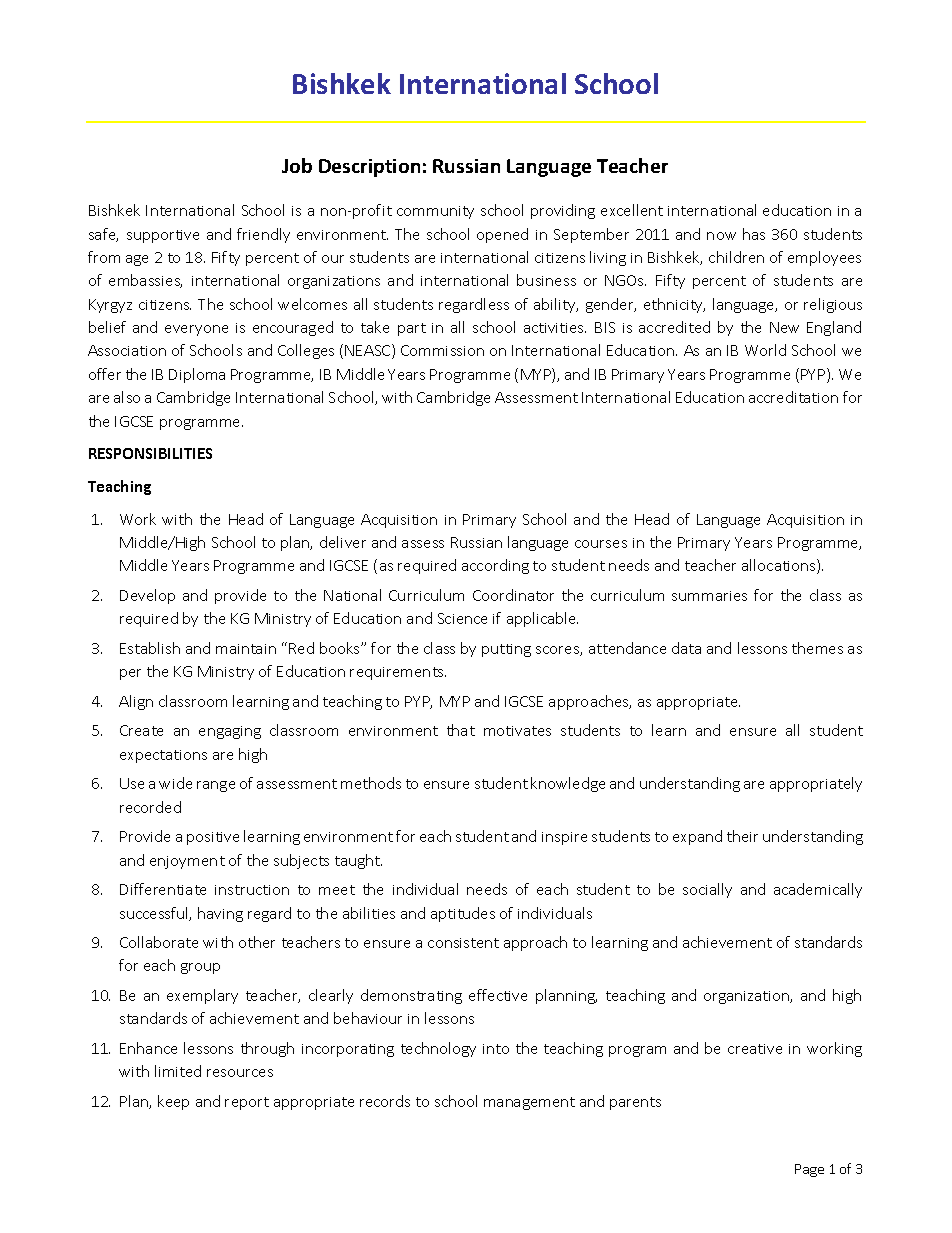  I want to click on has, so click(754, 234).
